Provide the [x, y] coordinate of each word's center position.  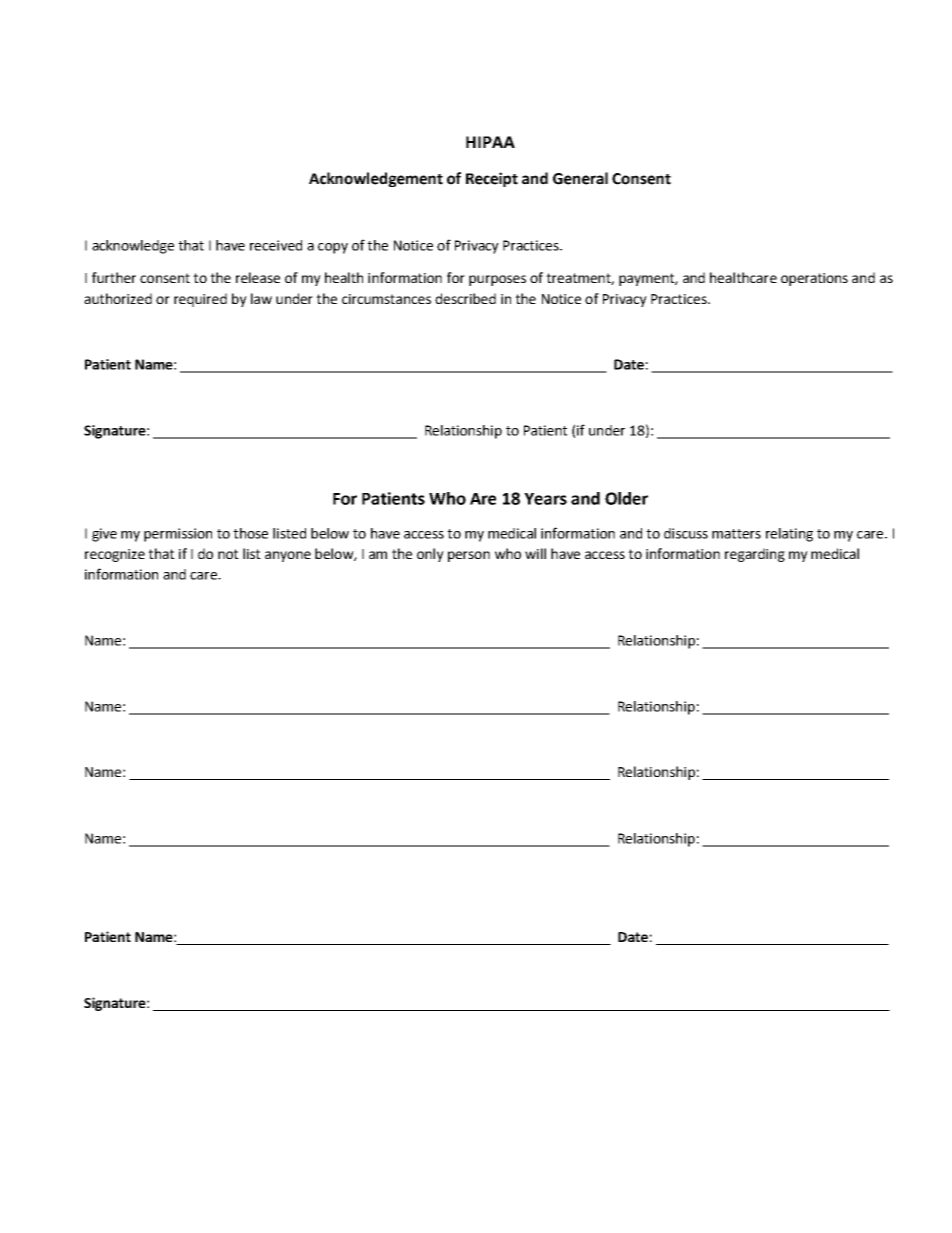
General [580, 178]
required [200, 300]
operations [814, 279]
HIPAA [490, 142]
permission [178, 535]
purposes [497, 280]
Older [626, 498]
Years [545, 499]
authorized [118, 298]
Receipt [492, 179]
